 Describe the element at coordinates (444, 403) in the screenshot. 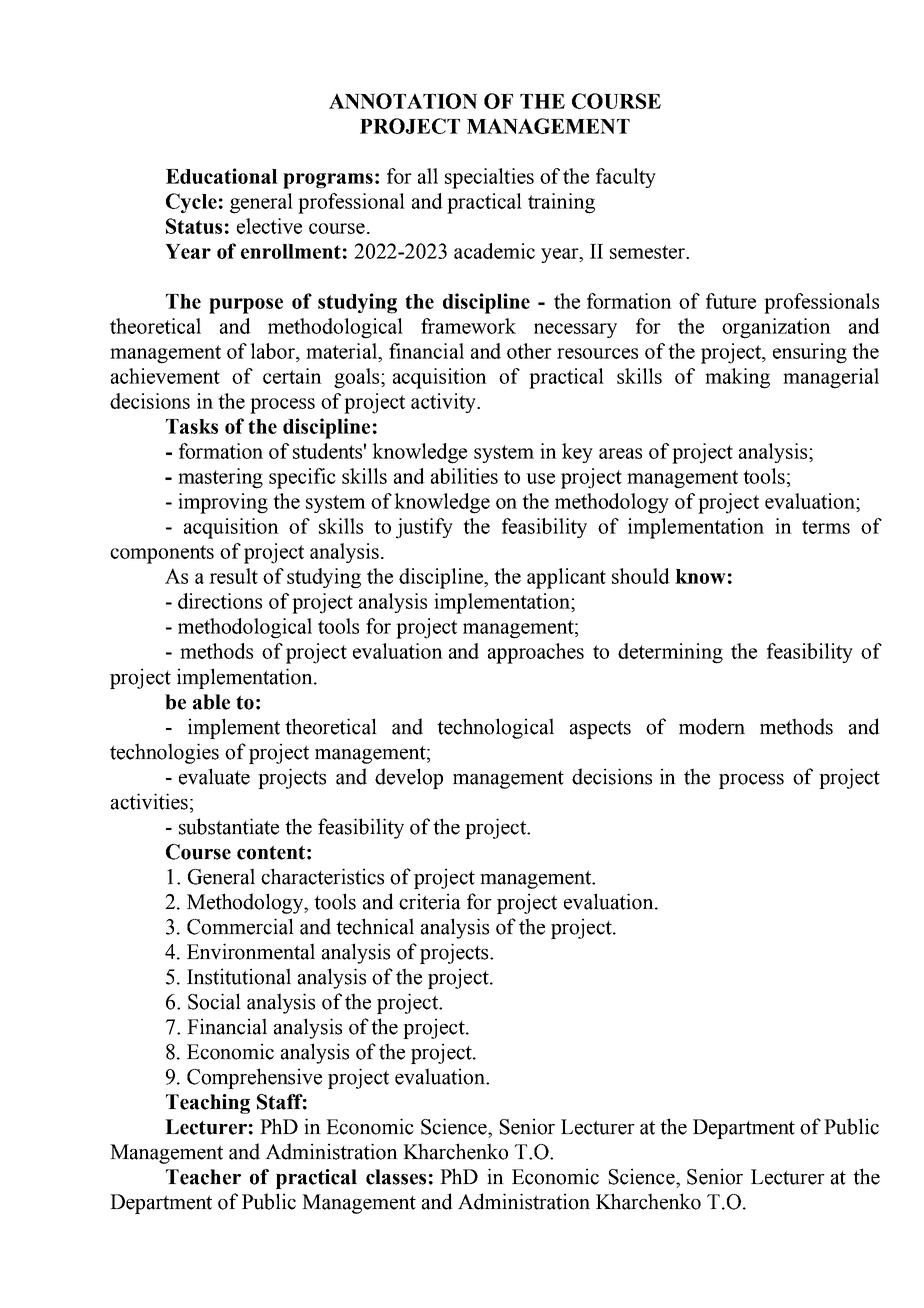

I see `activity` at that location.
